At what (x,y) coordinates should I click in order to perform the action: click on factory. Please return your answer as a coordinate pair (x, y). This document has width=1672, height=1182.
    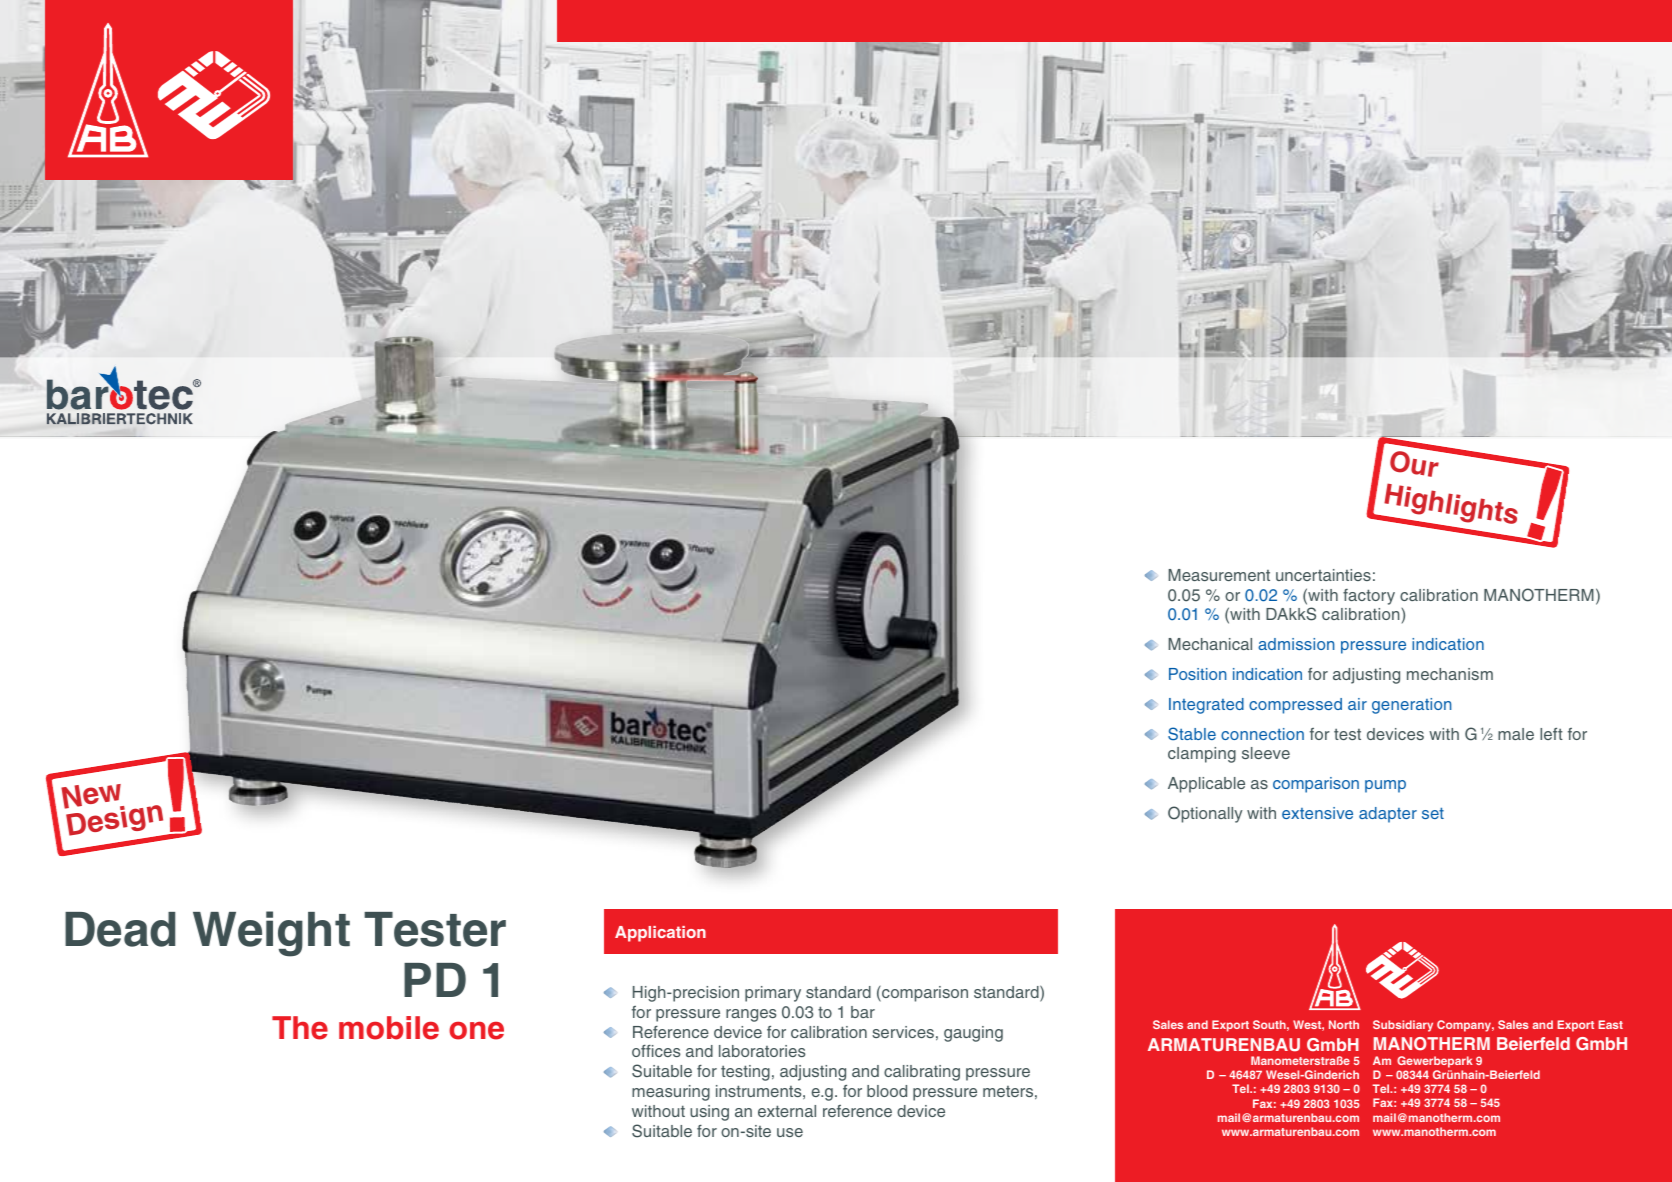
    Looking at the image, I should click on (1369, 597).
